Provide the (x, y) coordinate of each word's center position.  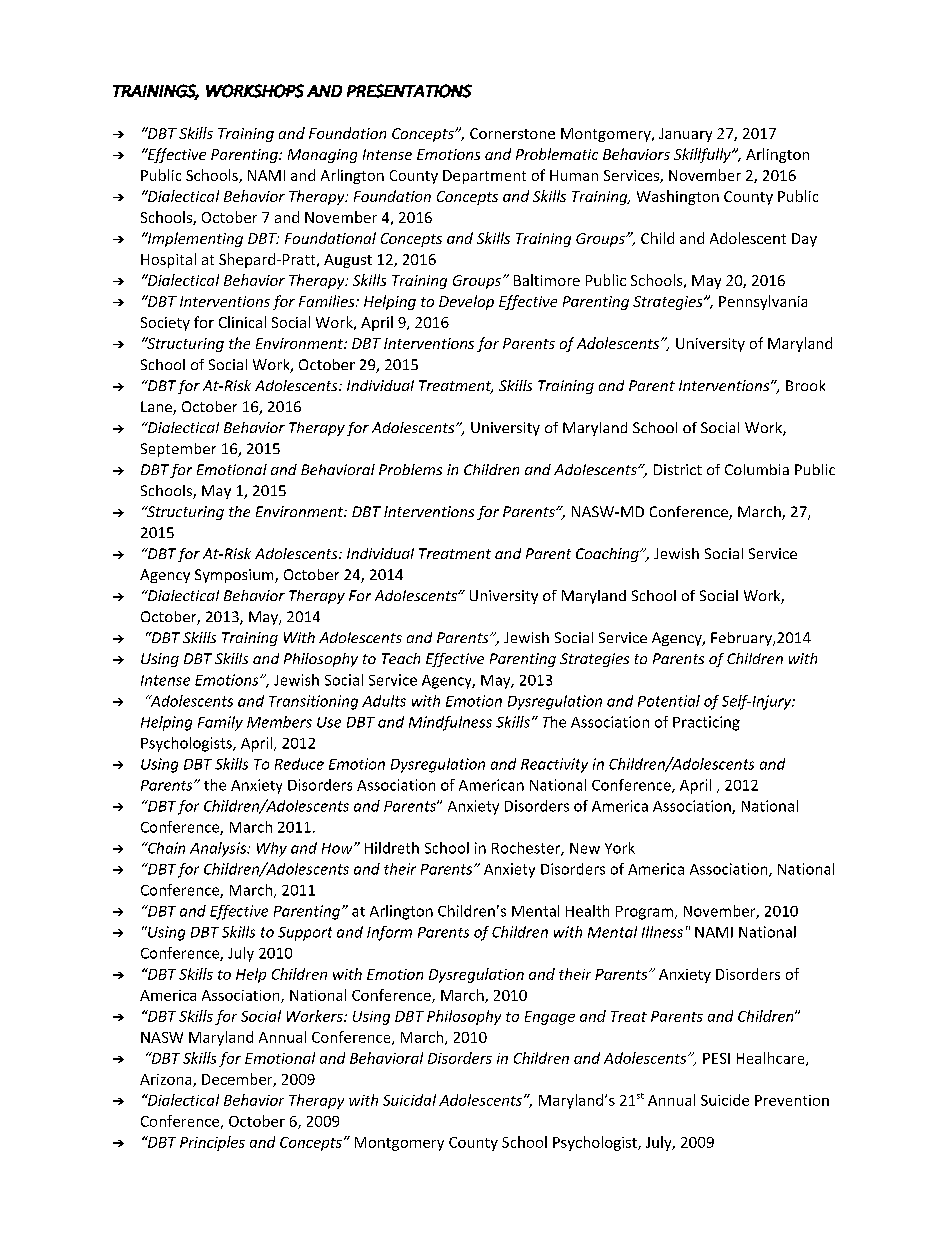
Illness (662, 932)
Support (305, 934)
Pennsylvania (763, 302)
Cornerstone (512, 133)
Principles (212, 1143)
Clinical (242, 322)
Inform (389, 933)
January (685, 135)
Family (220, 723)
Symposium (235, 576)
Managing (322, 156)
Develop (466, 302)
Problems (410, 469)
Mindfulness (450, 723)
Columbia (757, 469)
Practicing (706, 723)
